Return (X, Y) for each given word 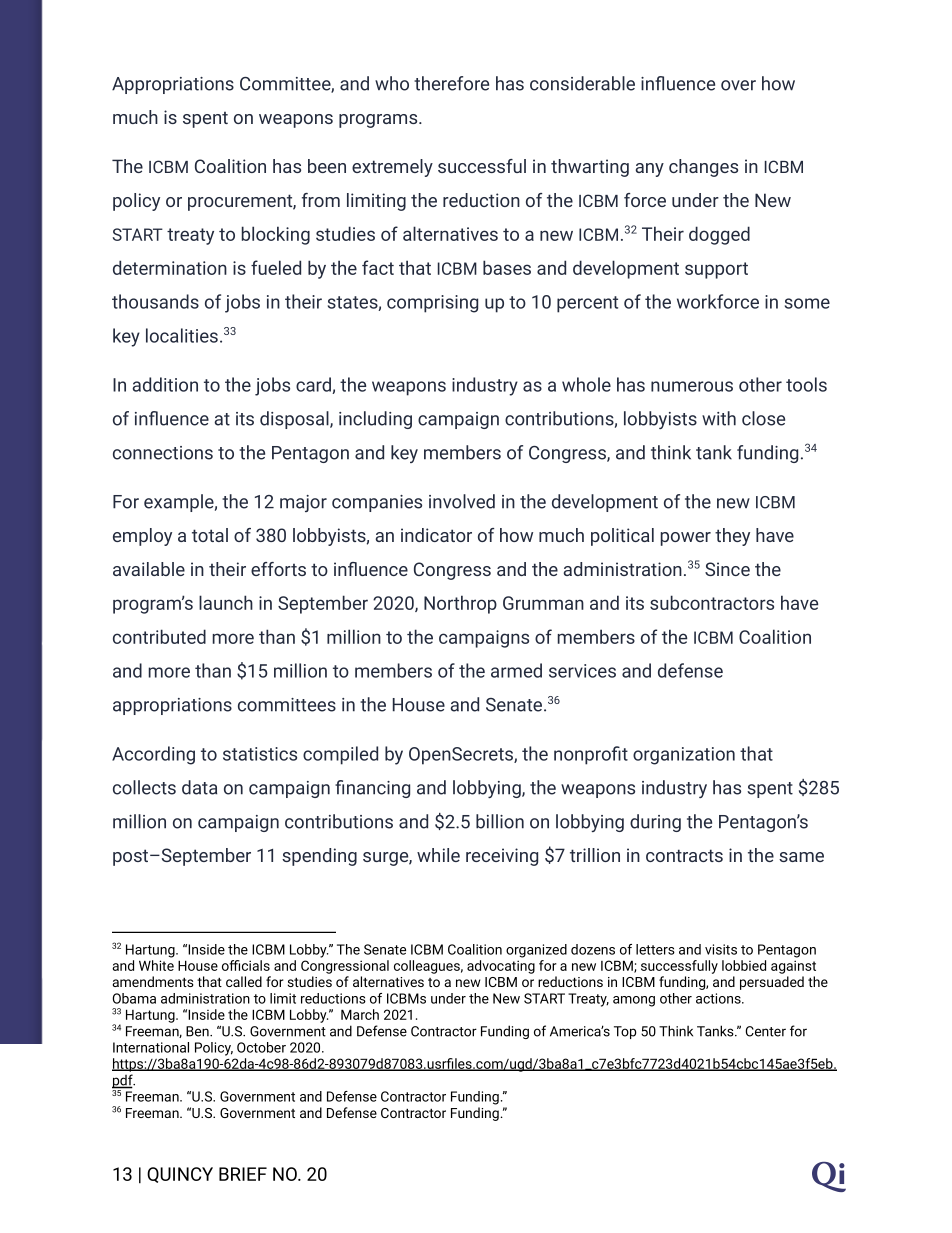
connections (163, 453)
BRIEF (243, 1174)
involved (462, 501)
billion (500, 821)
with (719, 418)
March (360, 1014)
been (327, 166)
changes (703, 168)
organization (684, 756)
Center (766, 1031)
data (199, 787)
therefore (451, 83)
